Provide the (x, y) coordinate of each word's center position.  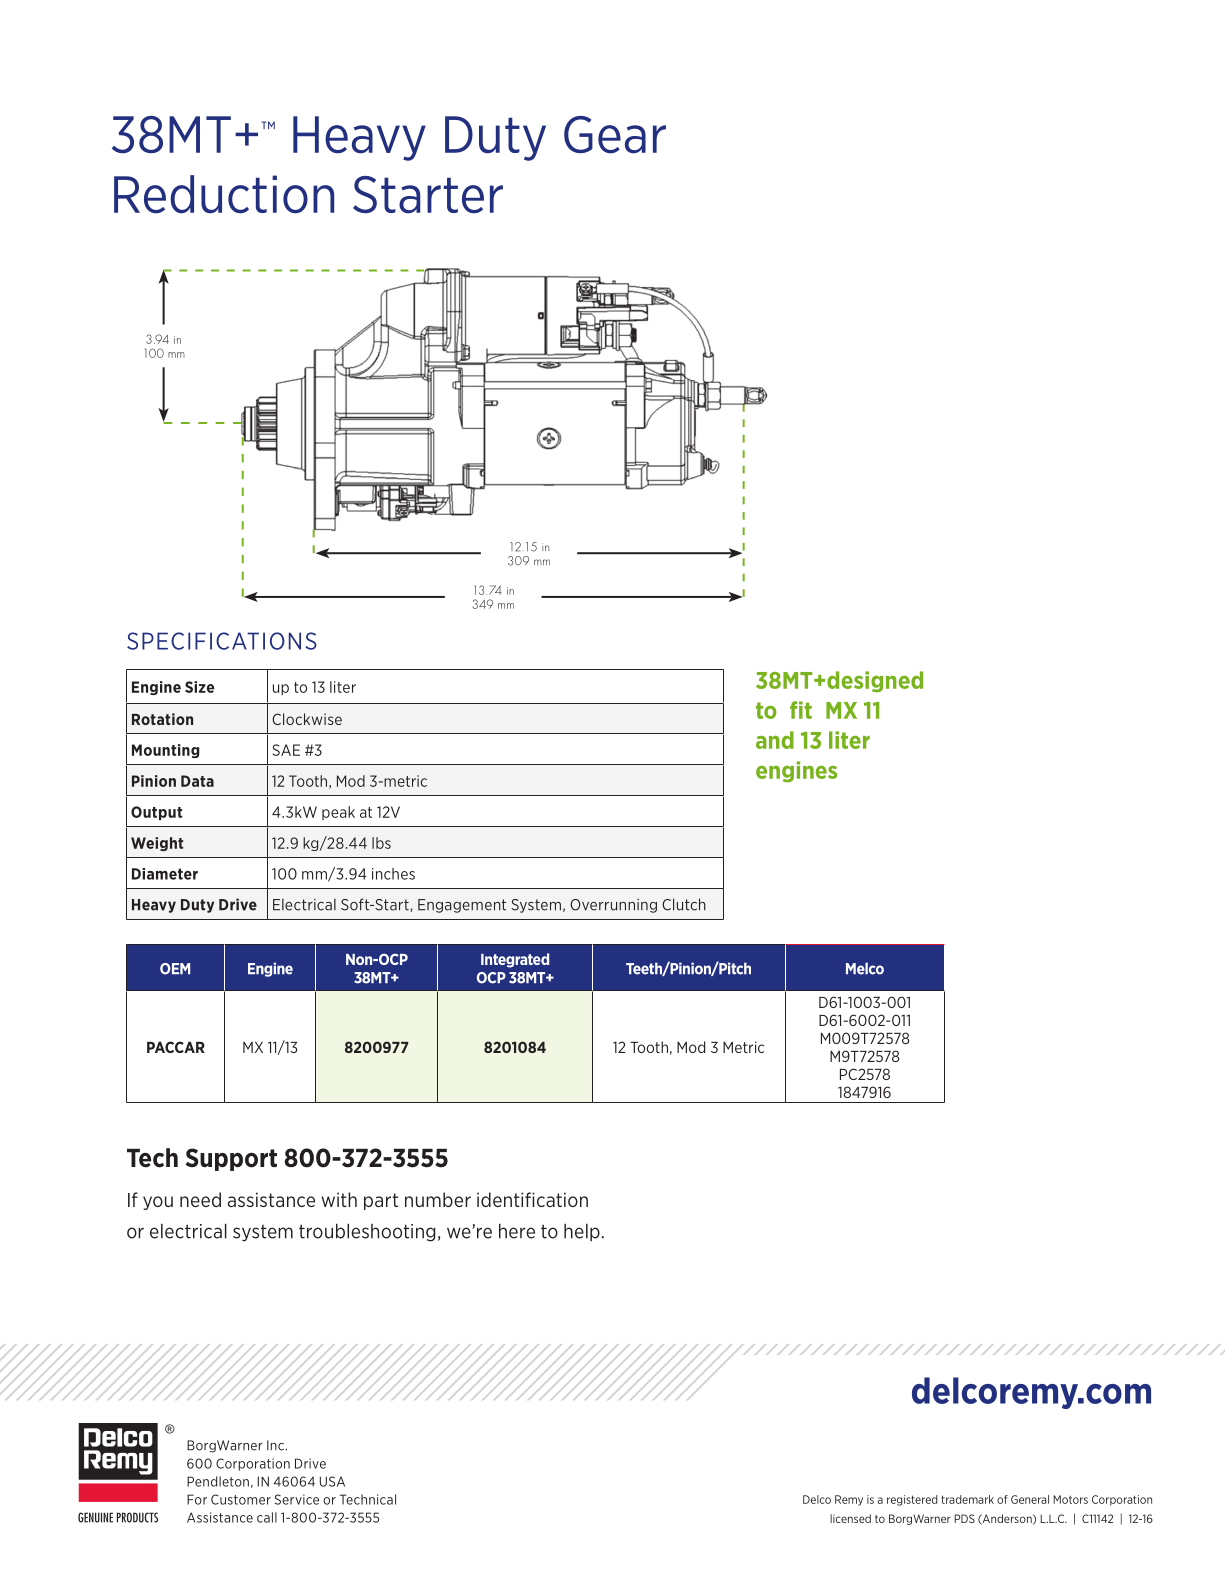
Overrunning (613, 906)
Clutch (684, 904)
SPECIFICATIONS (222, 641)
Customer (241, 1499)
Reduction (224, 194)
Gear (615, 135)
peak (338, 813)
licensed (850, 1518)
